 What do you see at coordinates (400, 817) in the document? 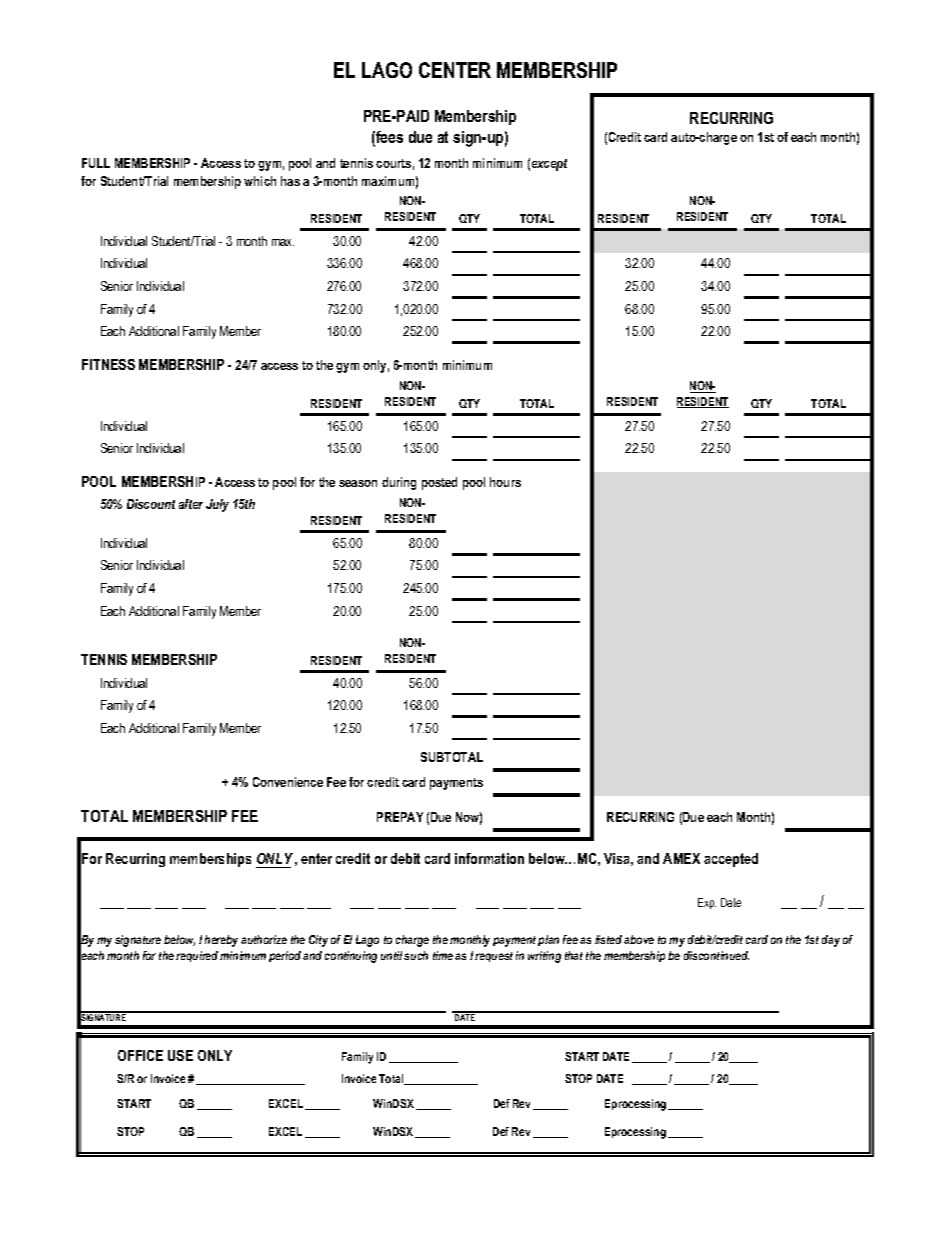
I see `PREPAY` at bounding box center [400, 817].
